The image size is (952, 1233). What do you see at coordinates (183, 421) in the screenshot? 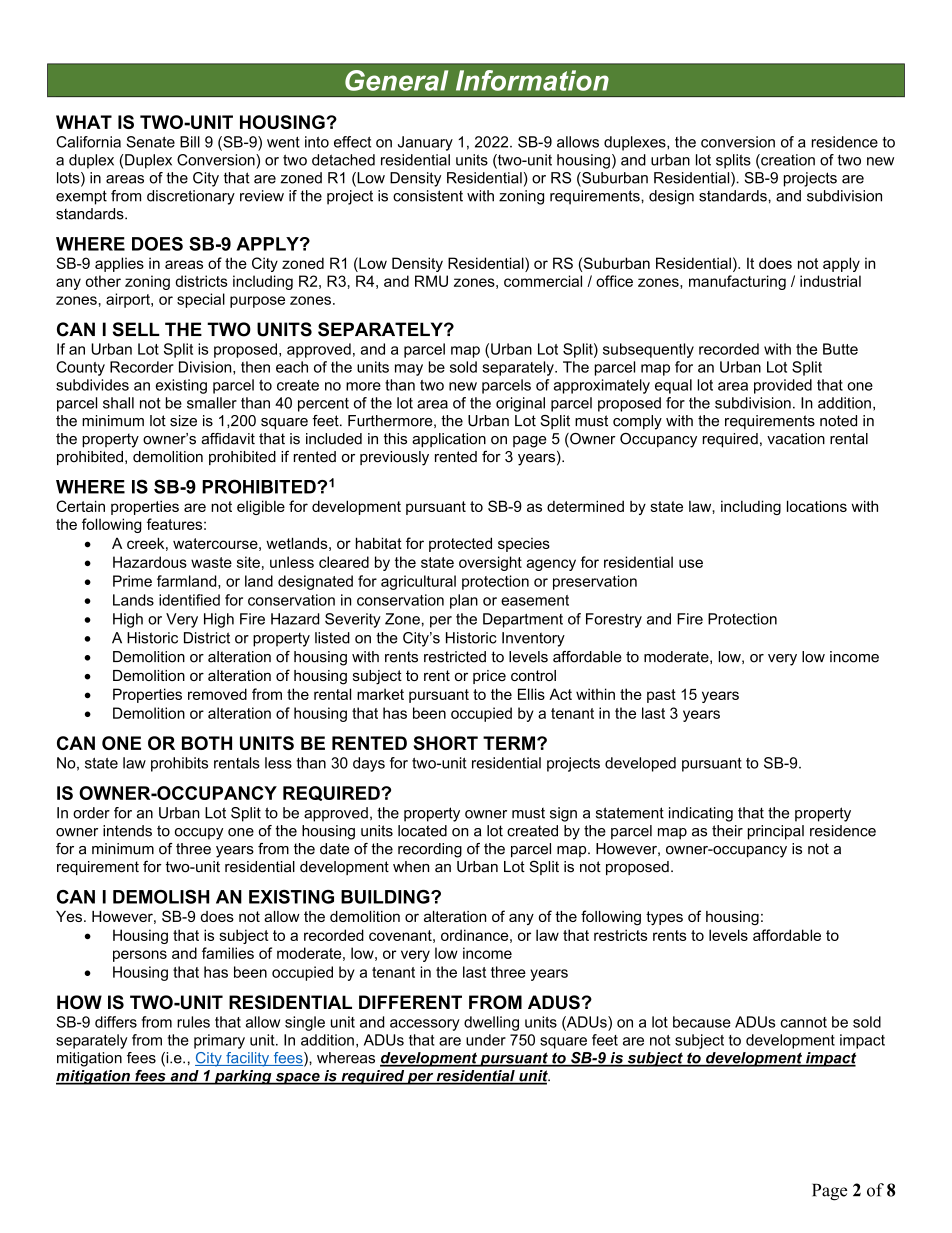
I see `size` at bounding box center [183, 421].
